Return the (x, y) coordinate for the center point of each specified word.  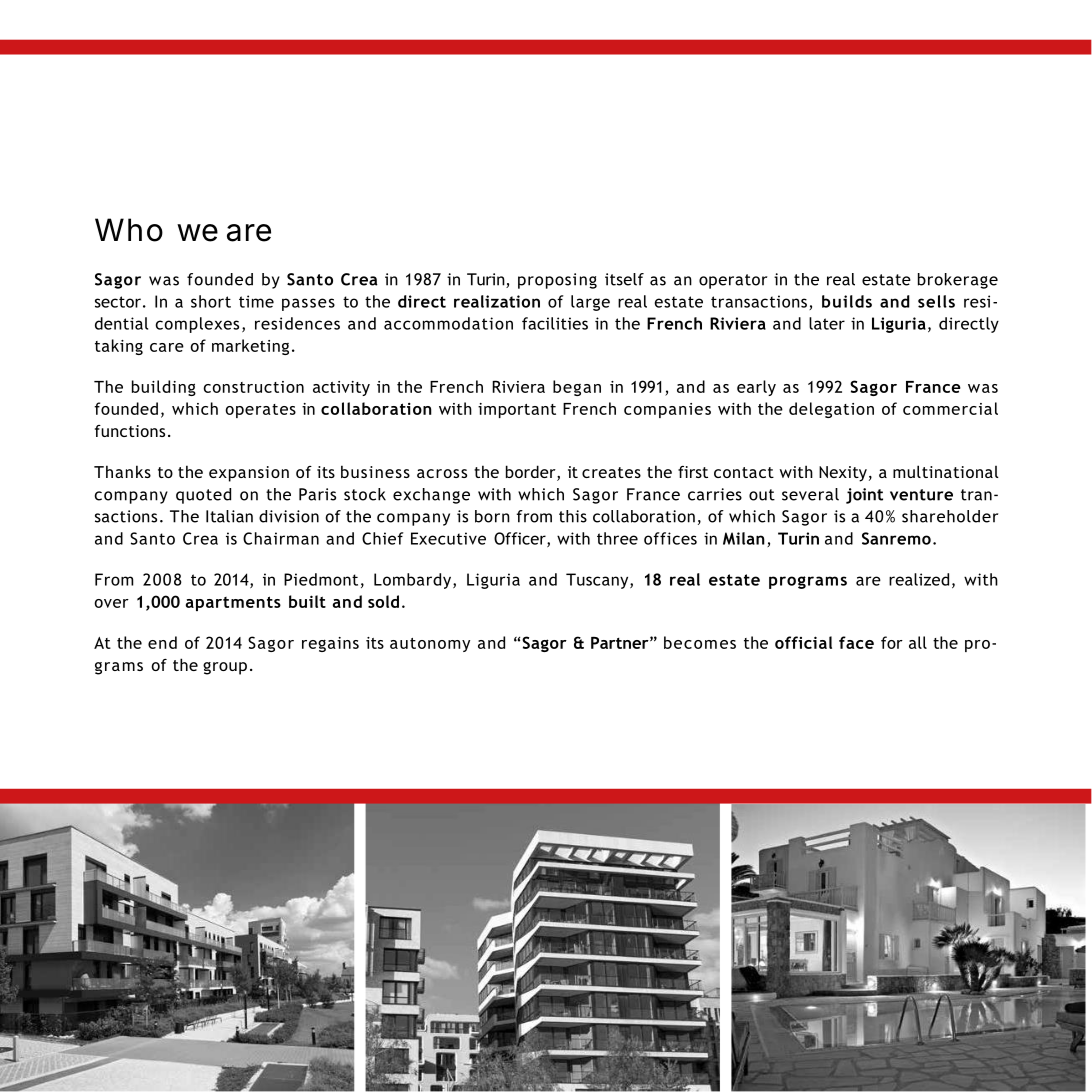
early (756, 388)
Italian (229, 516)
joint (864, 496)
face (856, 642)
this (573, 516)
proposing (557, 281)
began (577, 388)
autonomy (430, 645)
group (225, 668)
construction (253, 387)
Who (129, 230)
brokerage (958, 281)
